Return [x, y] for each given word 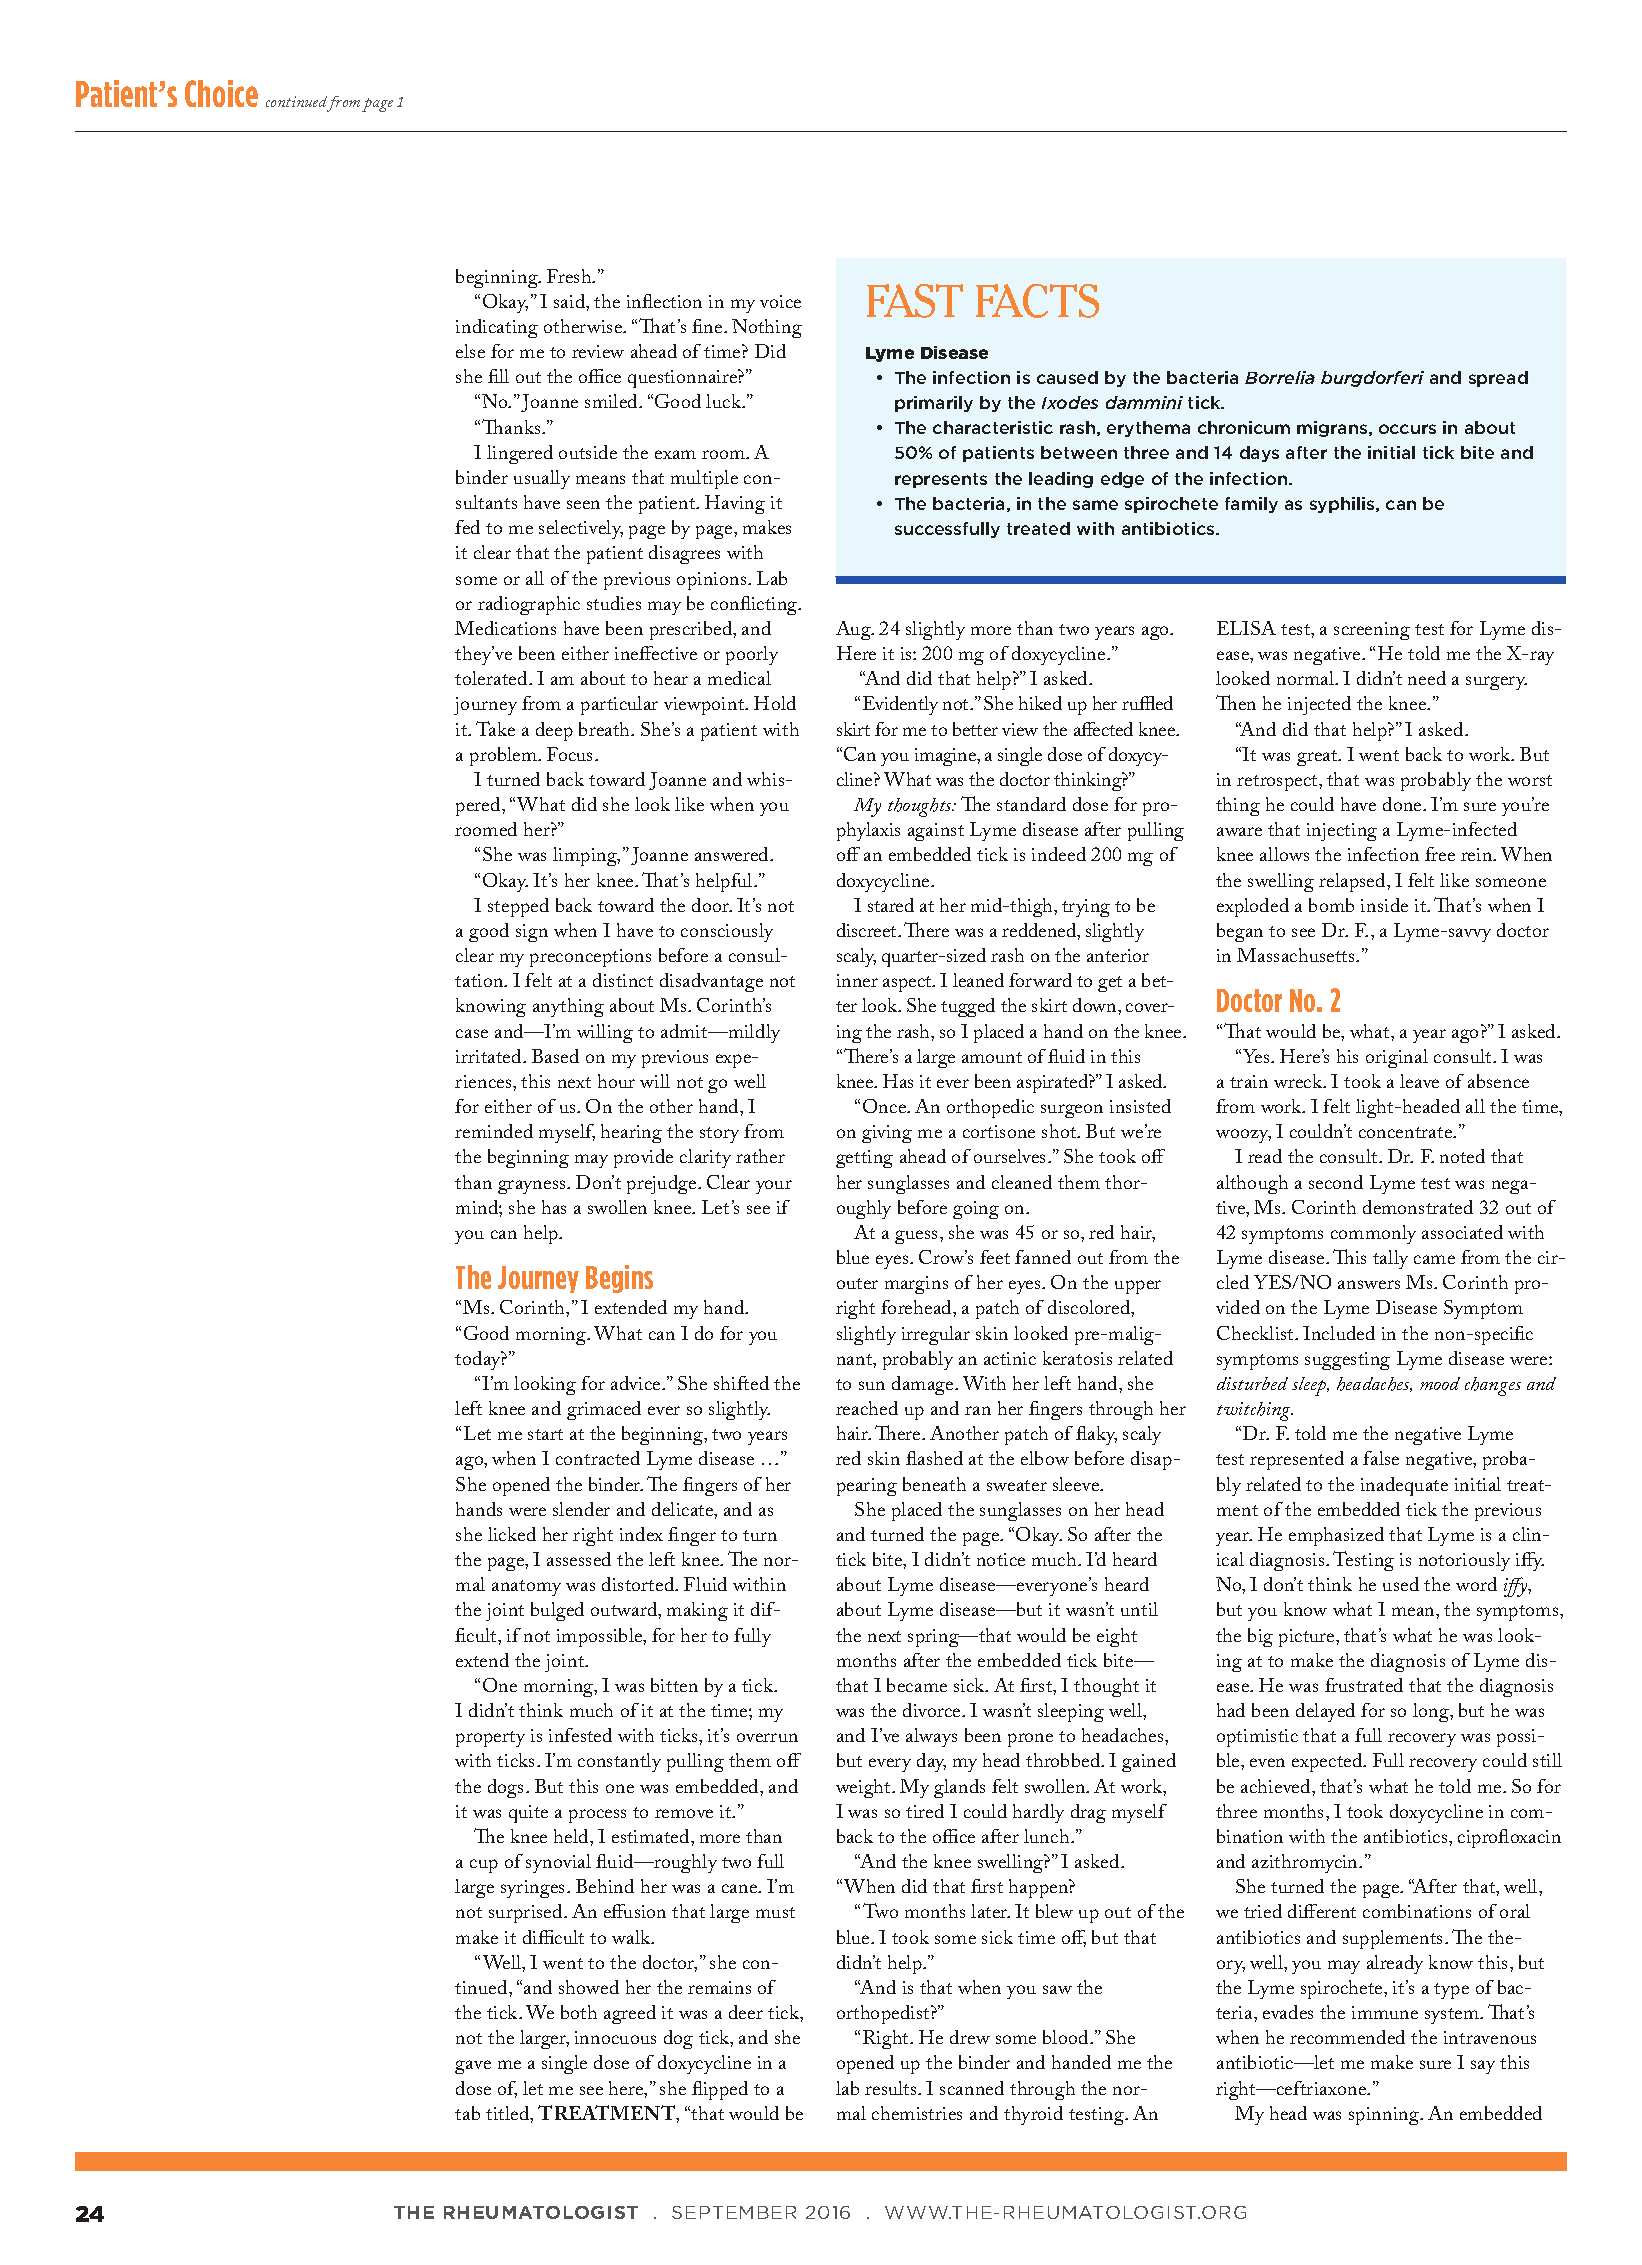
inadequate [1404, 1486]
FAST [915, 301]
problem [504, 756]
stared [891, 905]
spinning [1385, 2116]
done [1403, 804]
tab [467, 2113]
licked [512, 1534]
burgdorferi [1372, 379]
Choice [221, 93]
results [892, 2088]
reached [867, 1408]
